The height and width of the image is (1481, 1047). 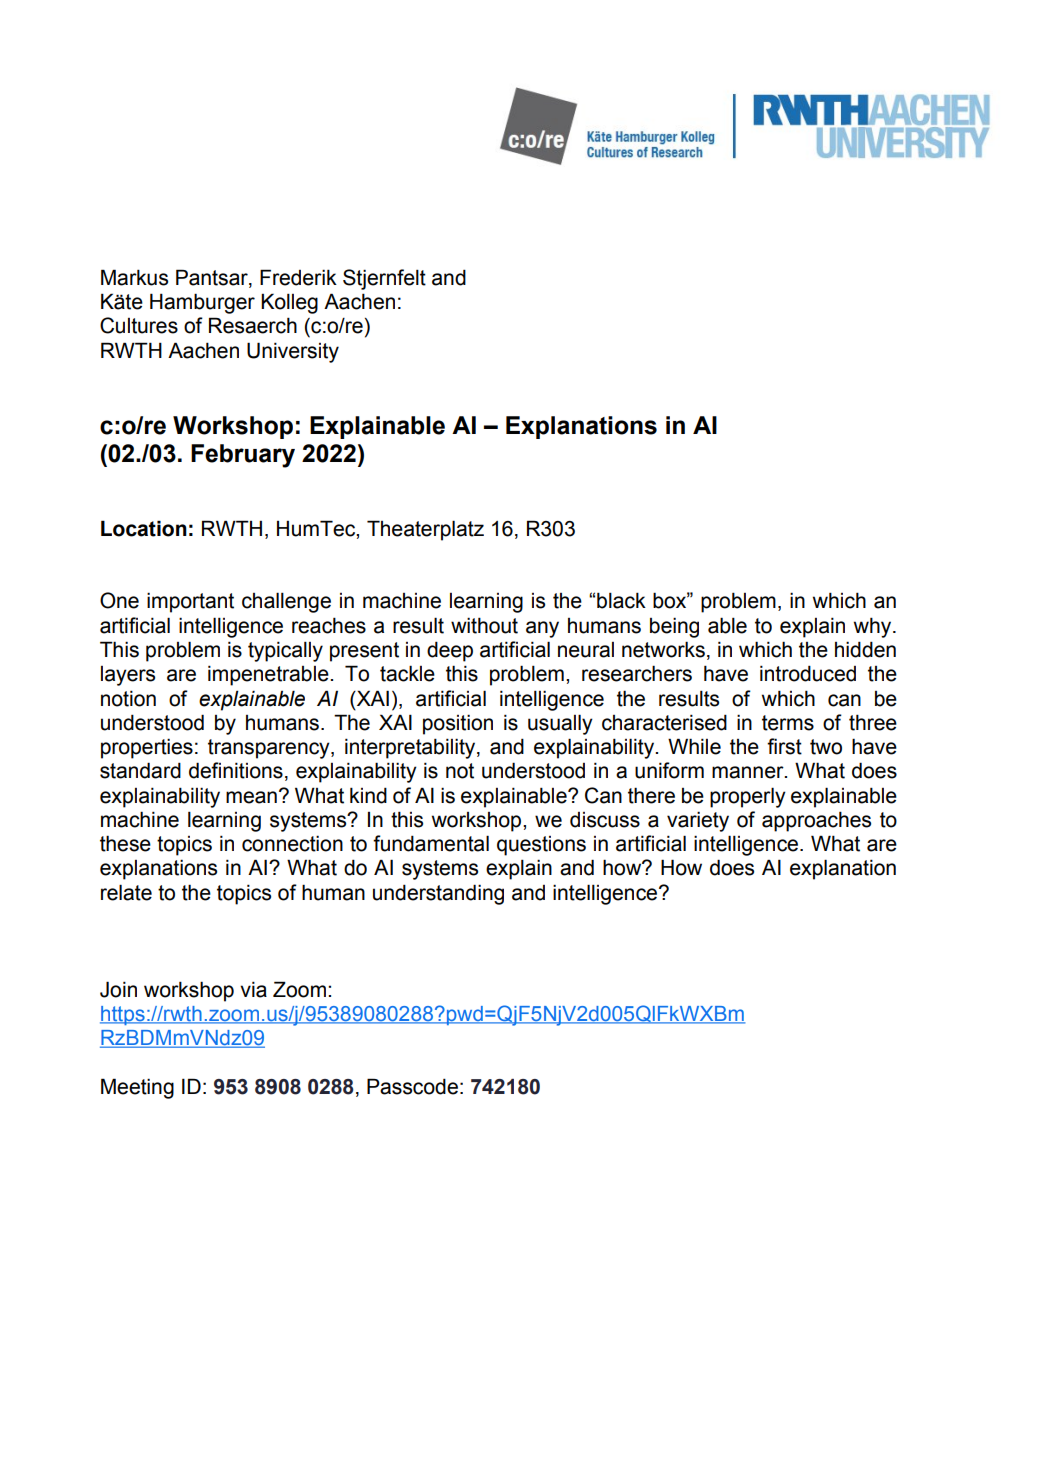 I want to click on Hamburger, so click(x=202, y=303).
